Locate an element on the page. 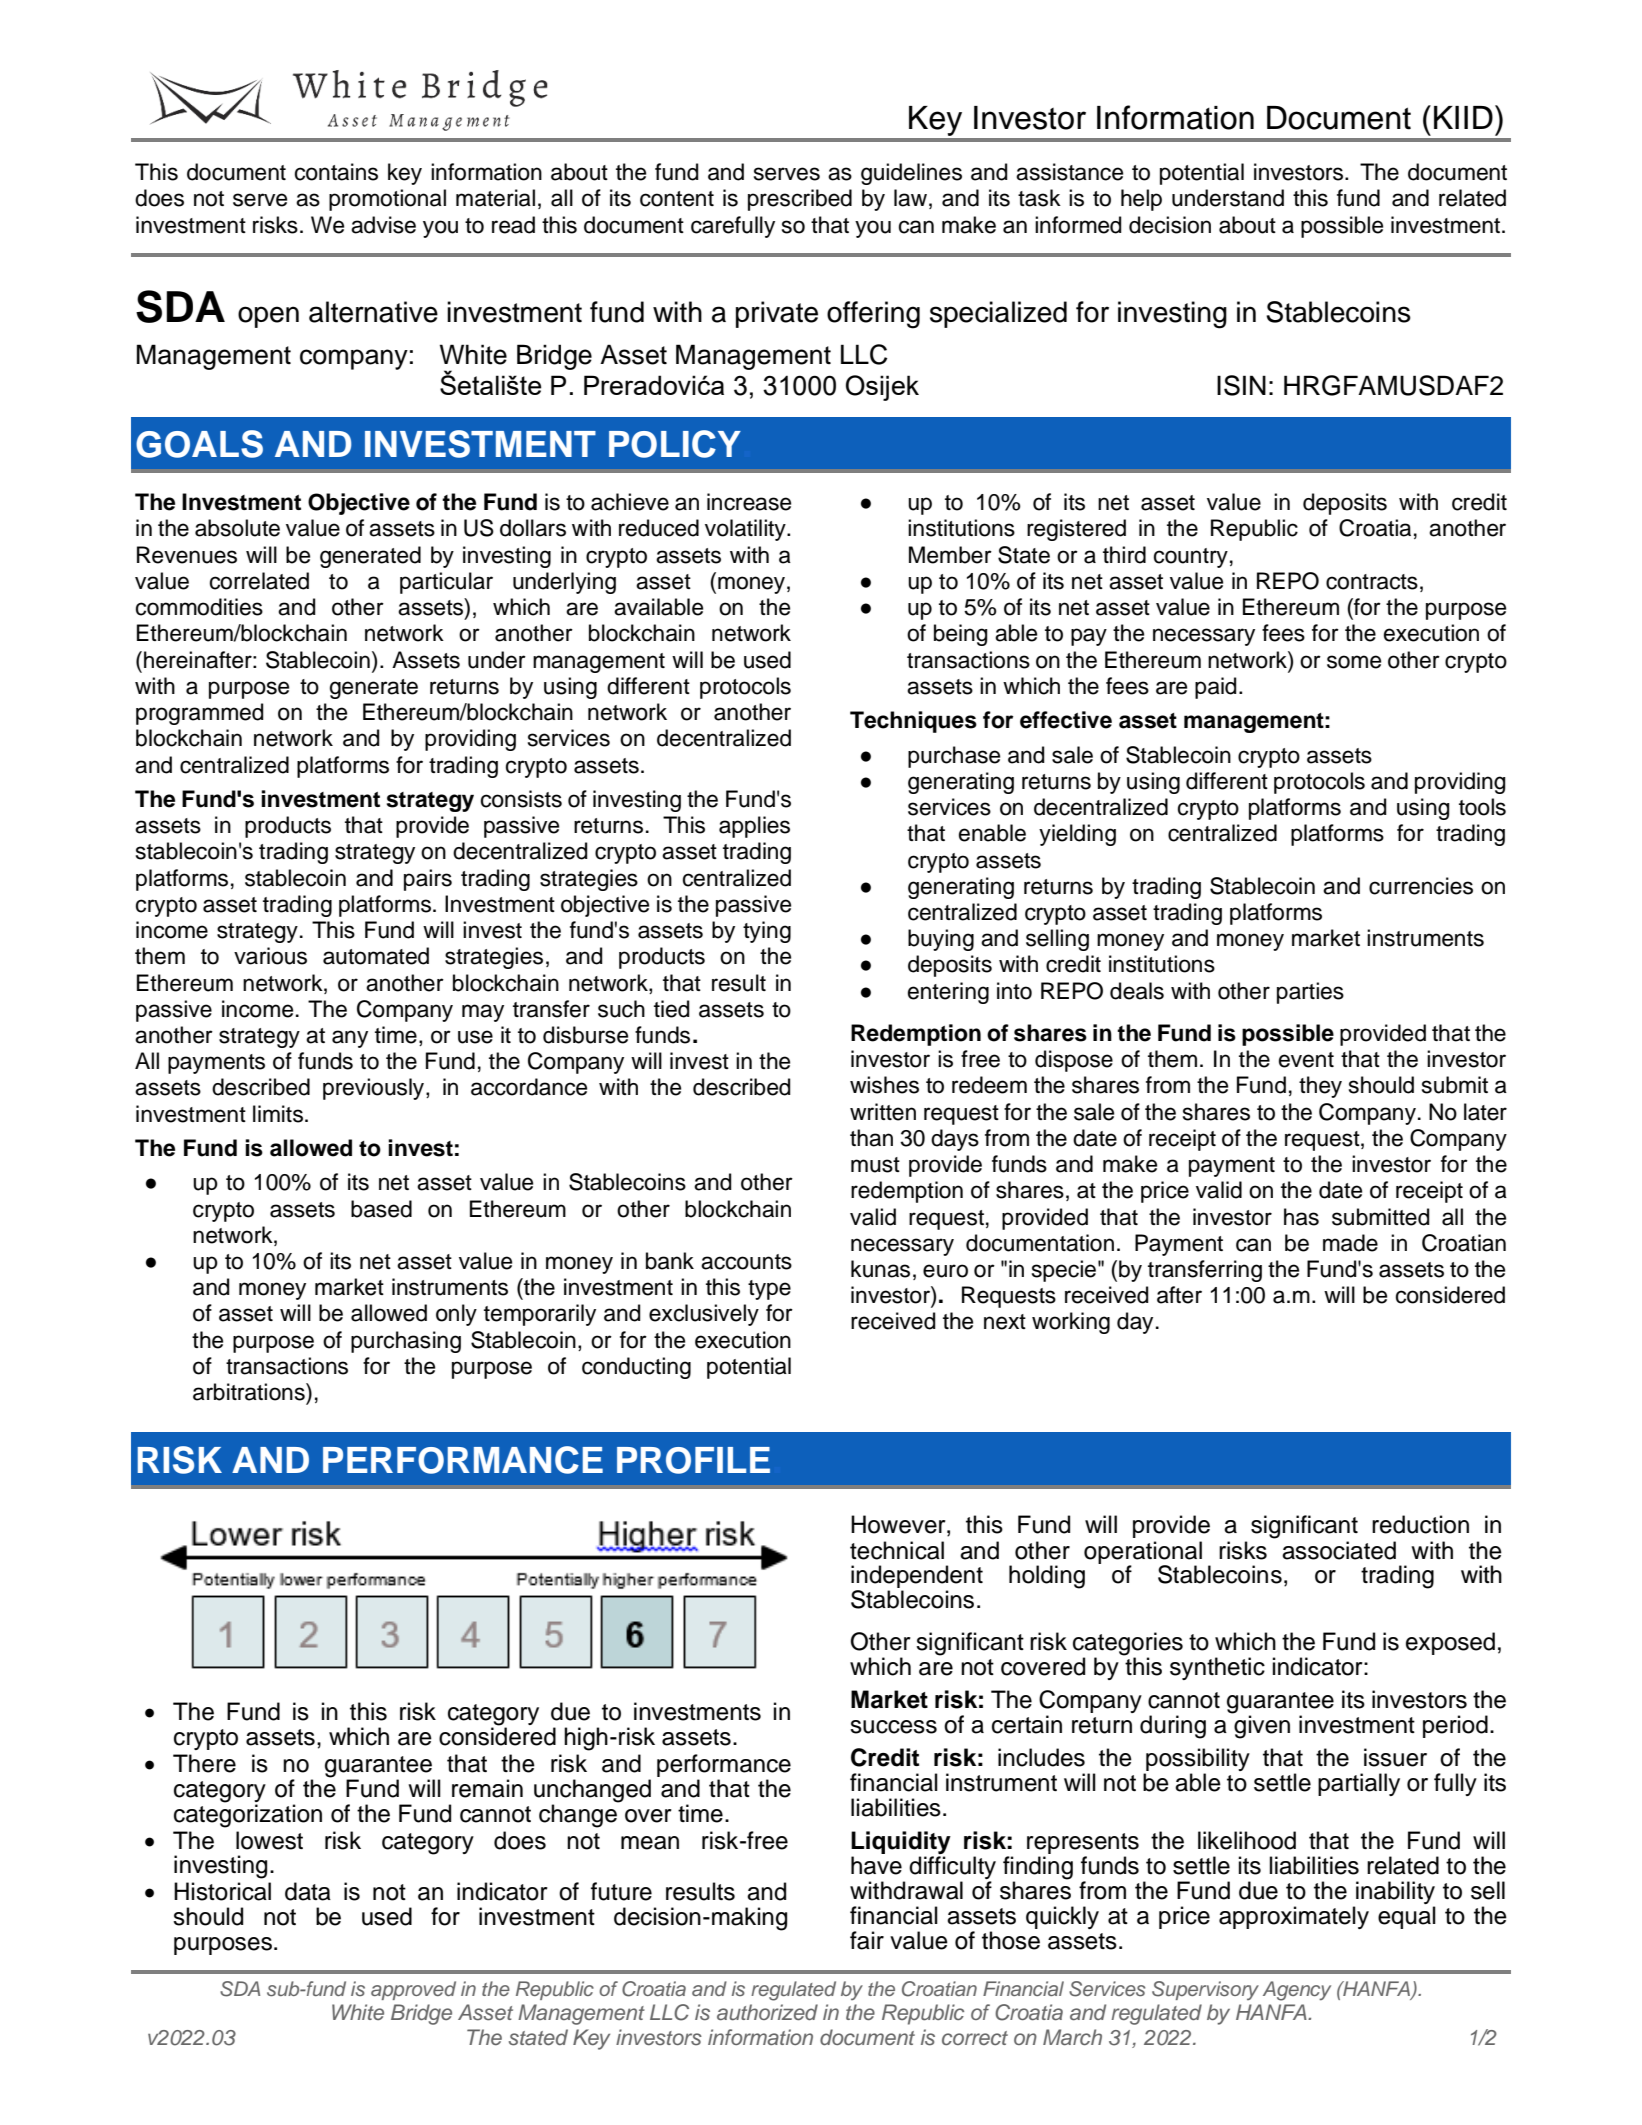 This image has height=2125, width=1642. help is located at coordinates (1141, 200).
